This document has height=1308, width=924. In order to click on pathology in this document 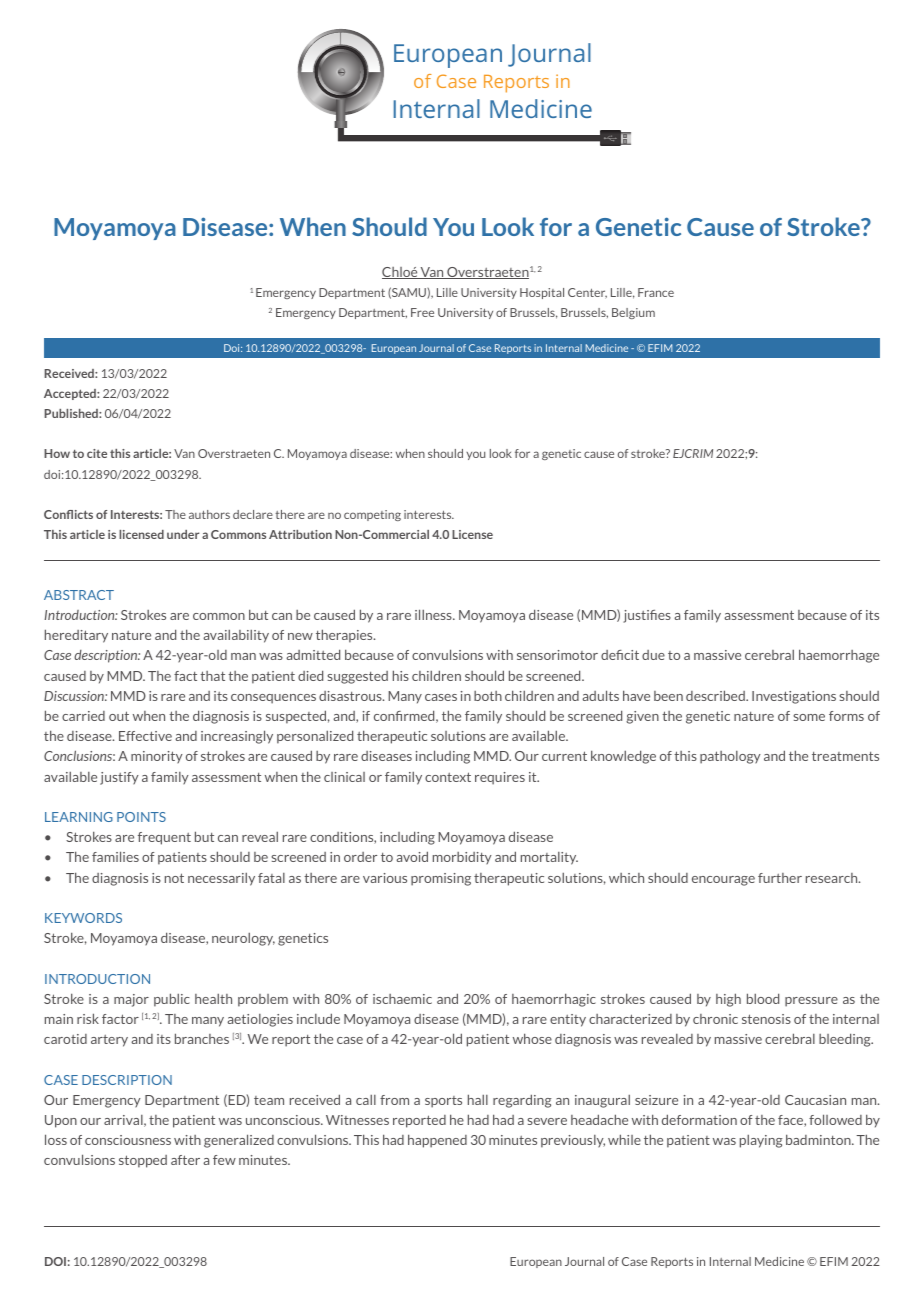, I will do `click(730, 757)`.
